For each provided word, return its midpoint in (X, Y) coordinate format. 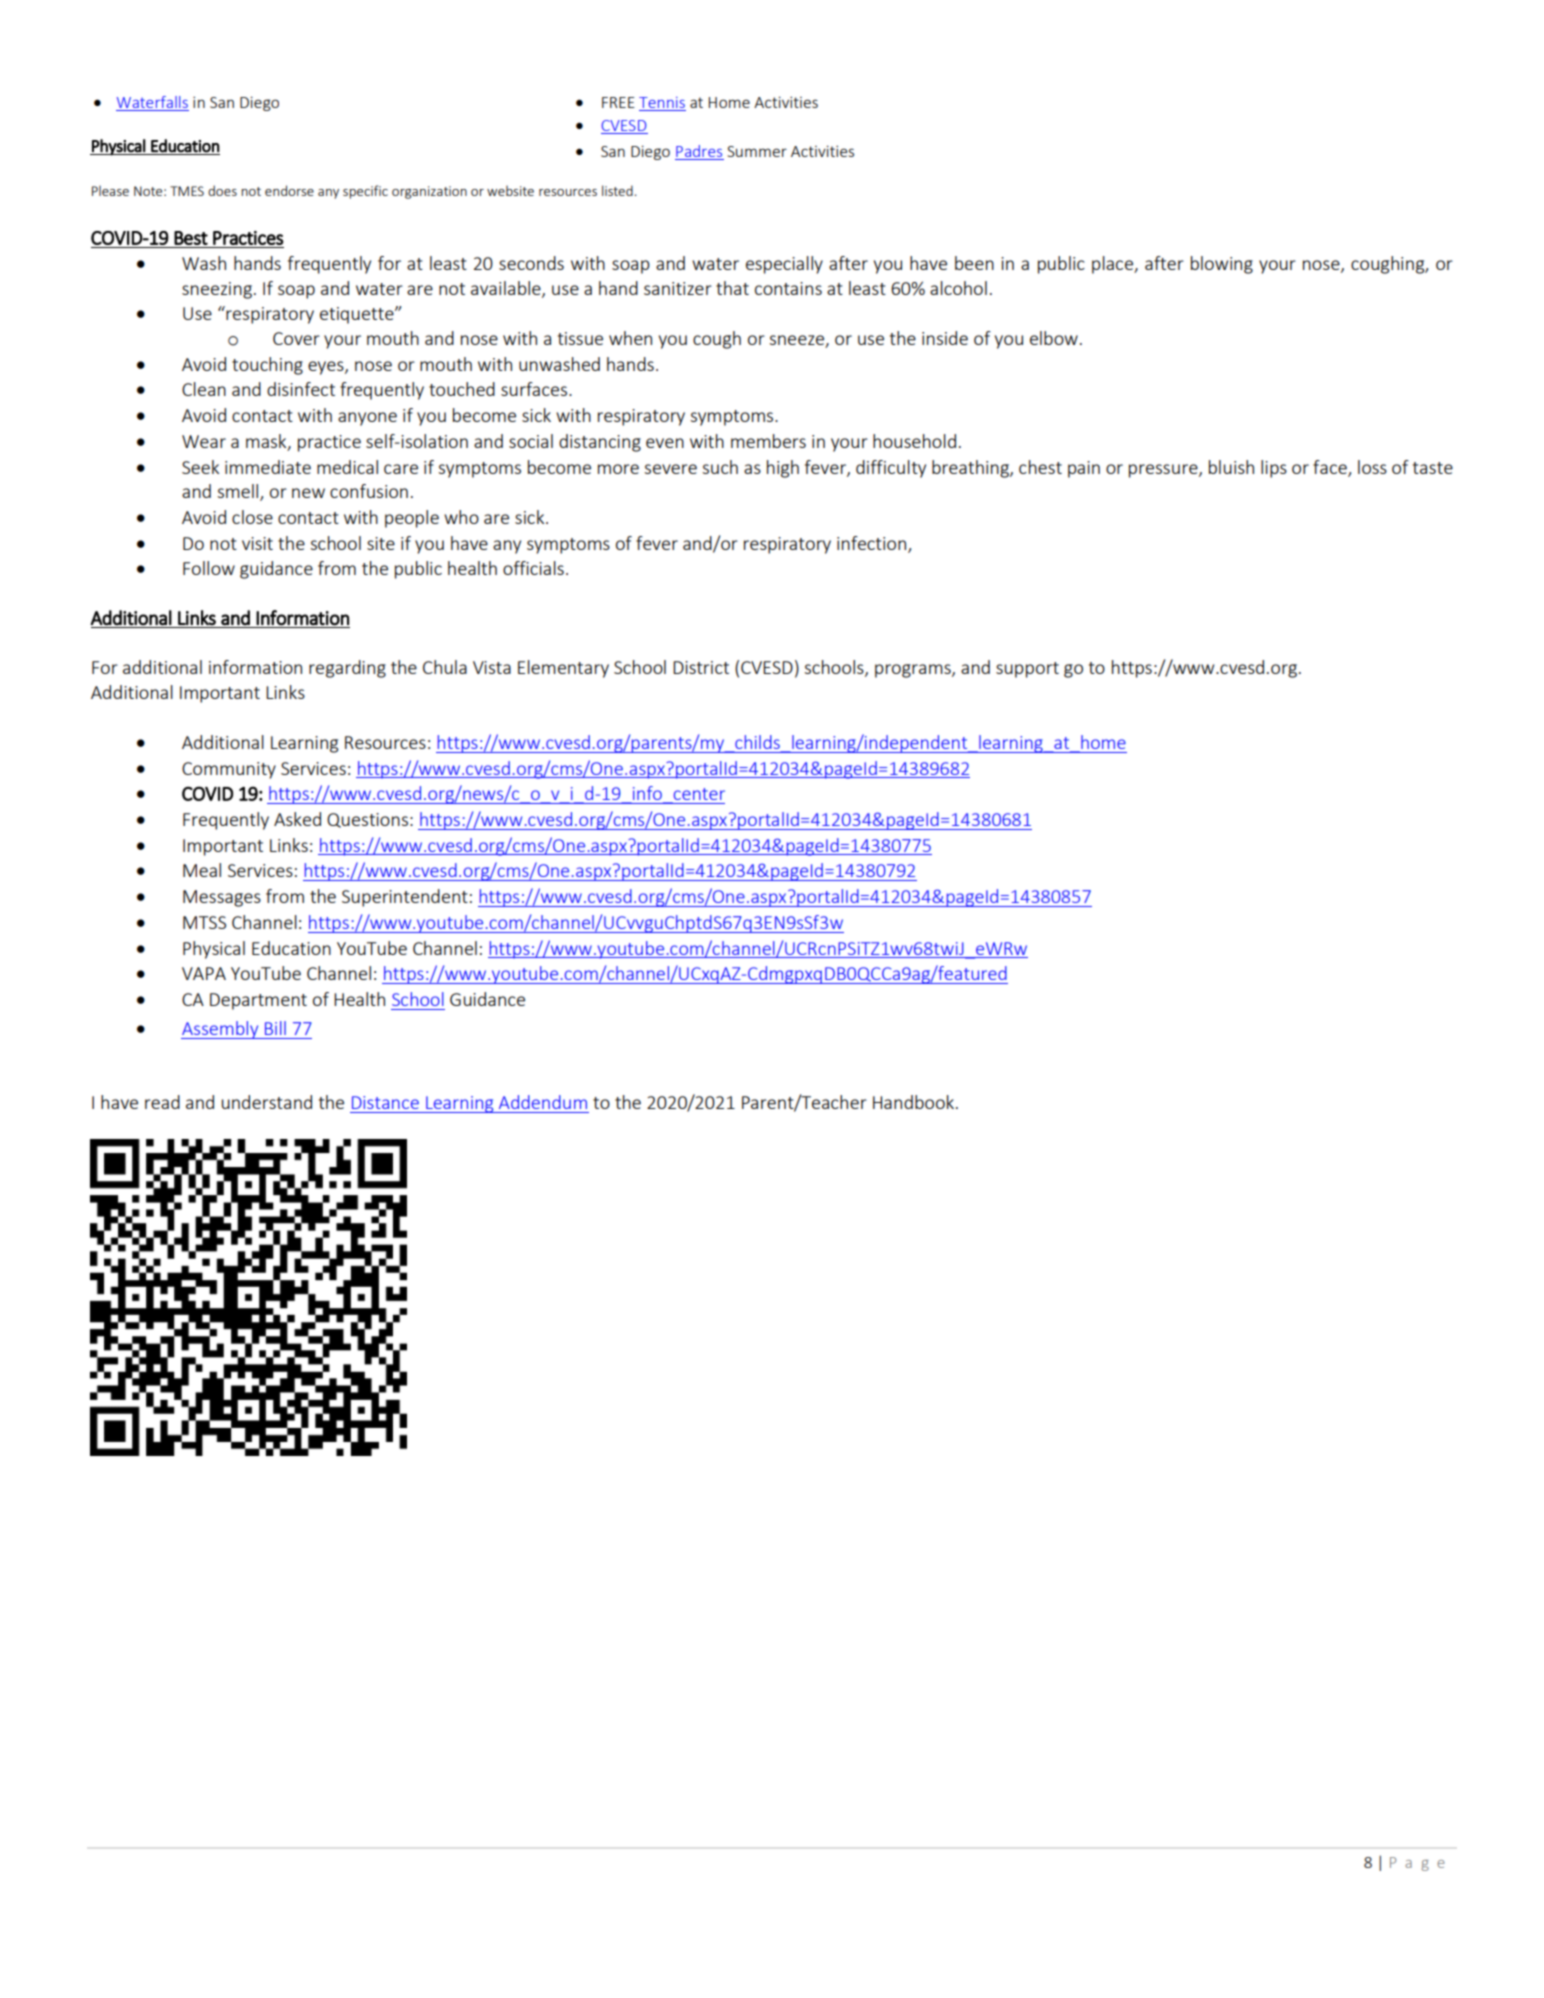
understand (267, 1102)
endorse (289, 190)
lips (1274, 469)
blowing (1222, 265)
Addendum (543, 1102)
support (1027, 670)
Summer (757, 151)
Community (229, 770)
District (701, 667)
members (768, 441)
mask (267, 442)
